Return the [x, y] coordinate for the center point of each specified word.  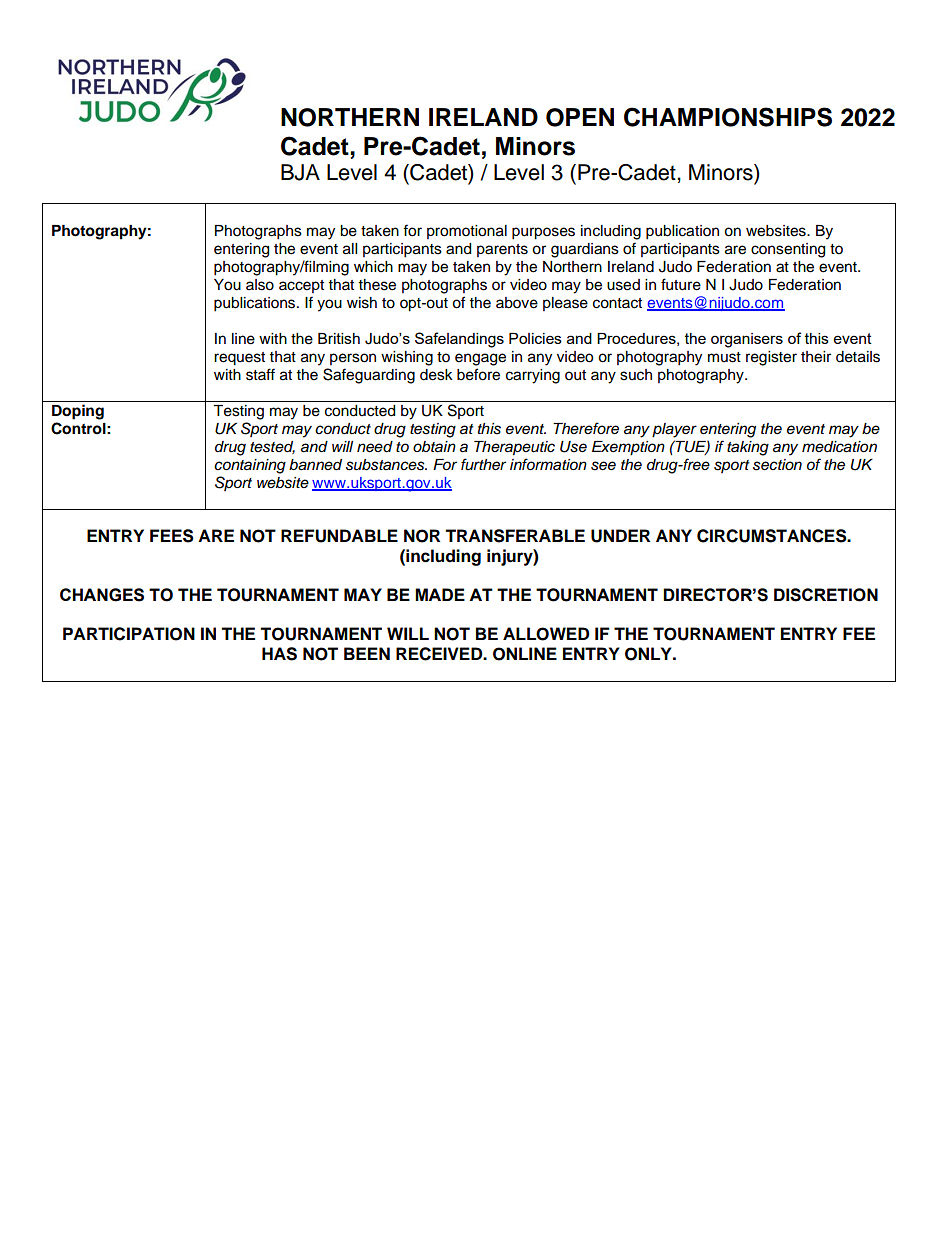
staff [260, 374]
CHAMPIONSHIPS [728, 117]
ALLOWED [546, 634]
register [771, 358]
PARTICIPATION [129, 634]
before [478, 374]
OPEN [580, 117]
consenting [788, 250]
